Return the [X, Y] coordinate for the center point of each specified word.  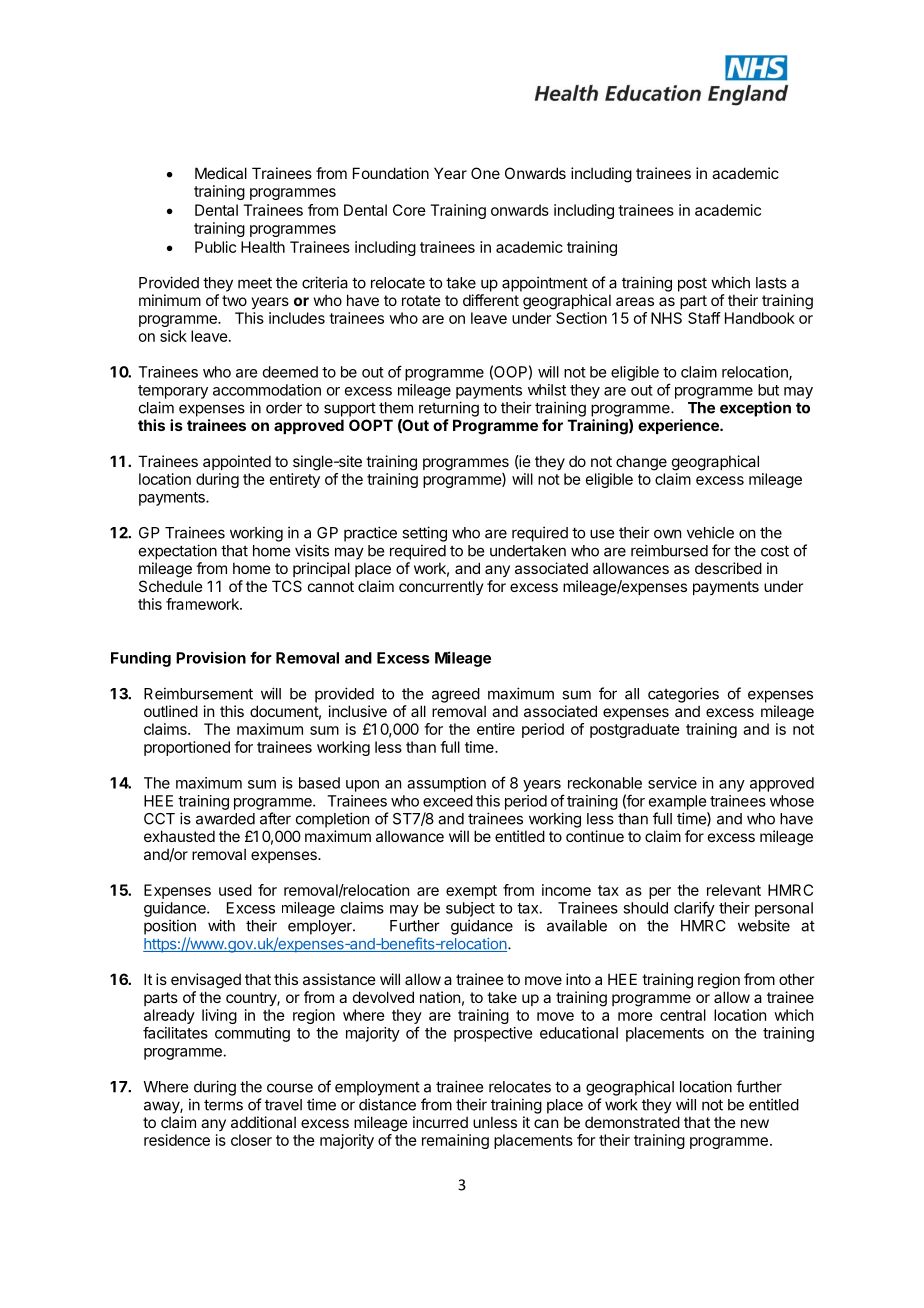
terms [223, 1105]
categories [683, 695]
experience [679, 426]
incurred [440, 1122]
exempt [471, 892]
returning [449, 409]
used [235, 890]
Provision [211, 657]
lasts [771, 283]
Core [409, 210]
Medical [221, 173]
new [755, 1123]
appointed [237, 462]
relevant [734, 890]
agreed [456, 695]
